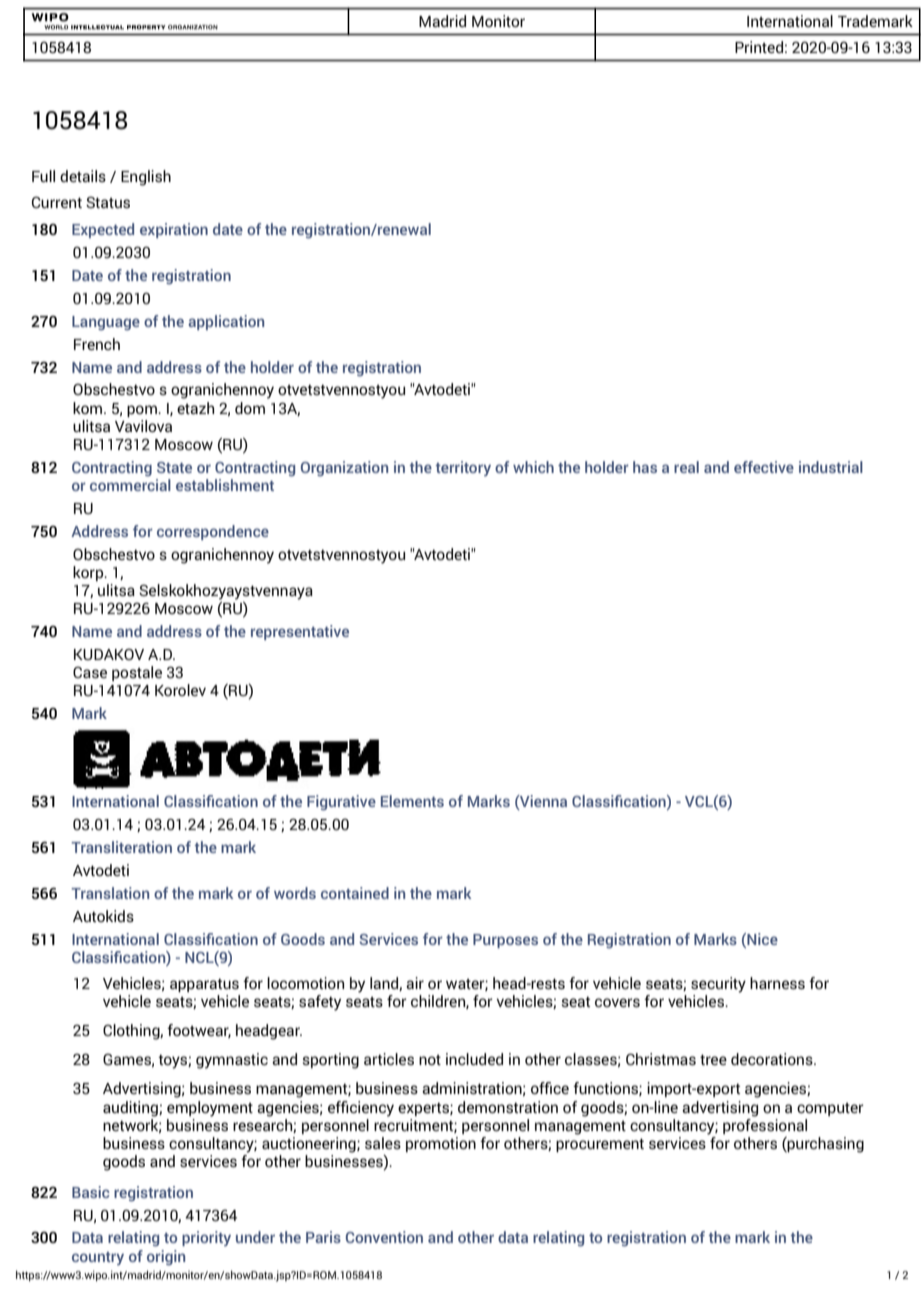 This screenshot has height=1308, width=924. What do you see at coordinates (166, 1258) in the screenshot?
I see `origin` at bounding box center [166, 1258].
